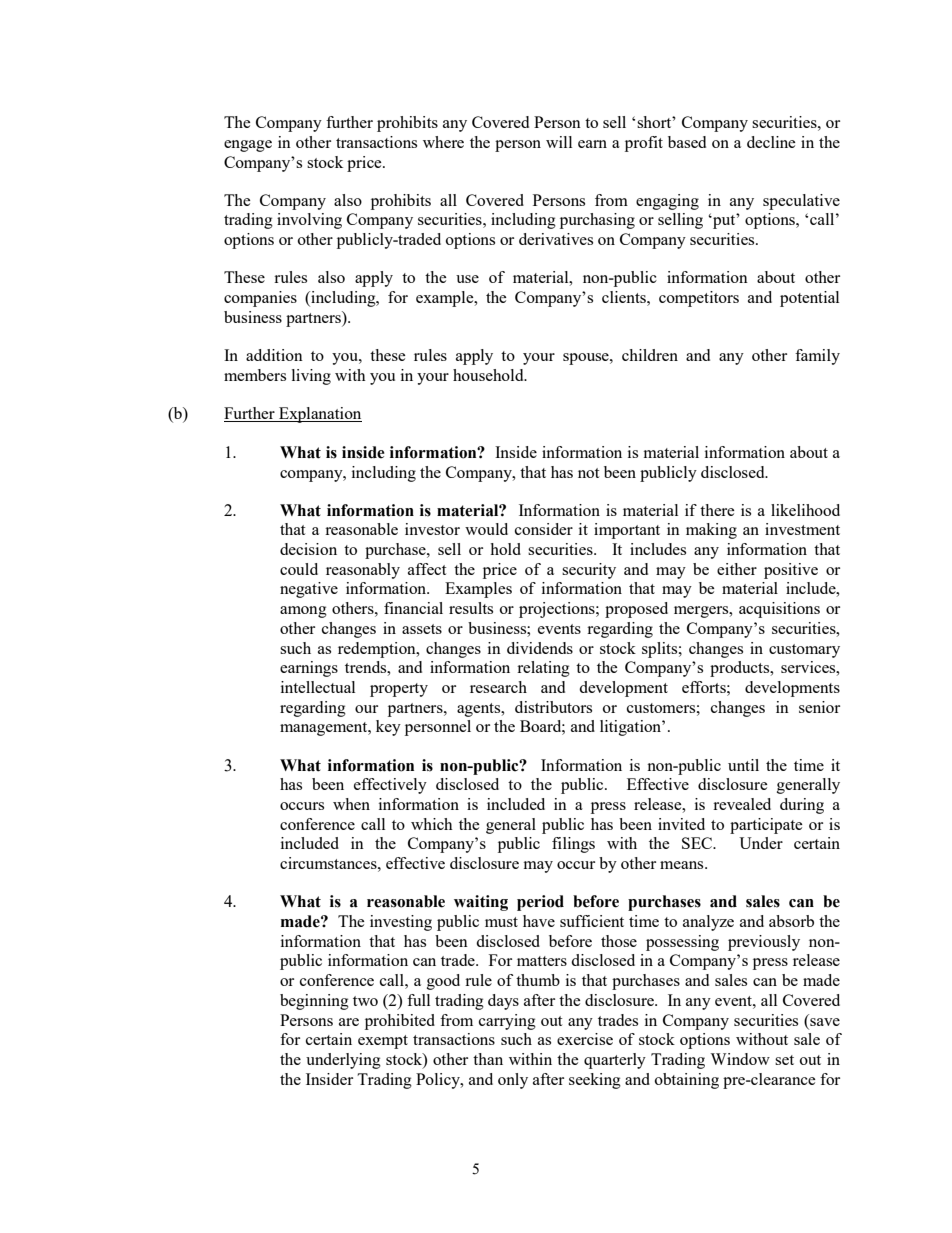 This page has width=952, height=1233. What do you see at coordinates (513, 1081) in the page?
I see `only` at bounding box center [513, 1081].
